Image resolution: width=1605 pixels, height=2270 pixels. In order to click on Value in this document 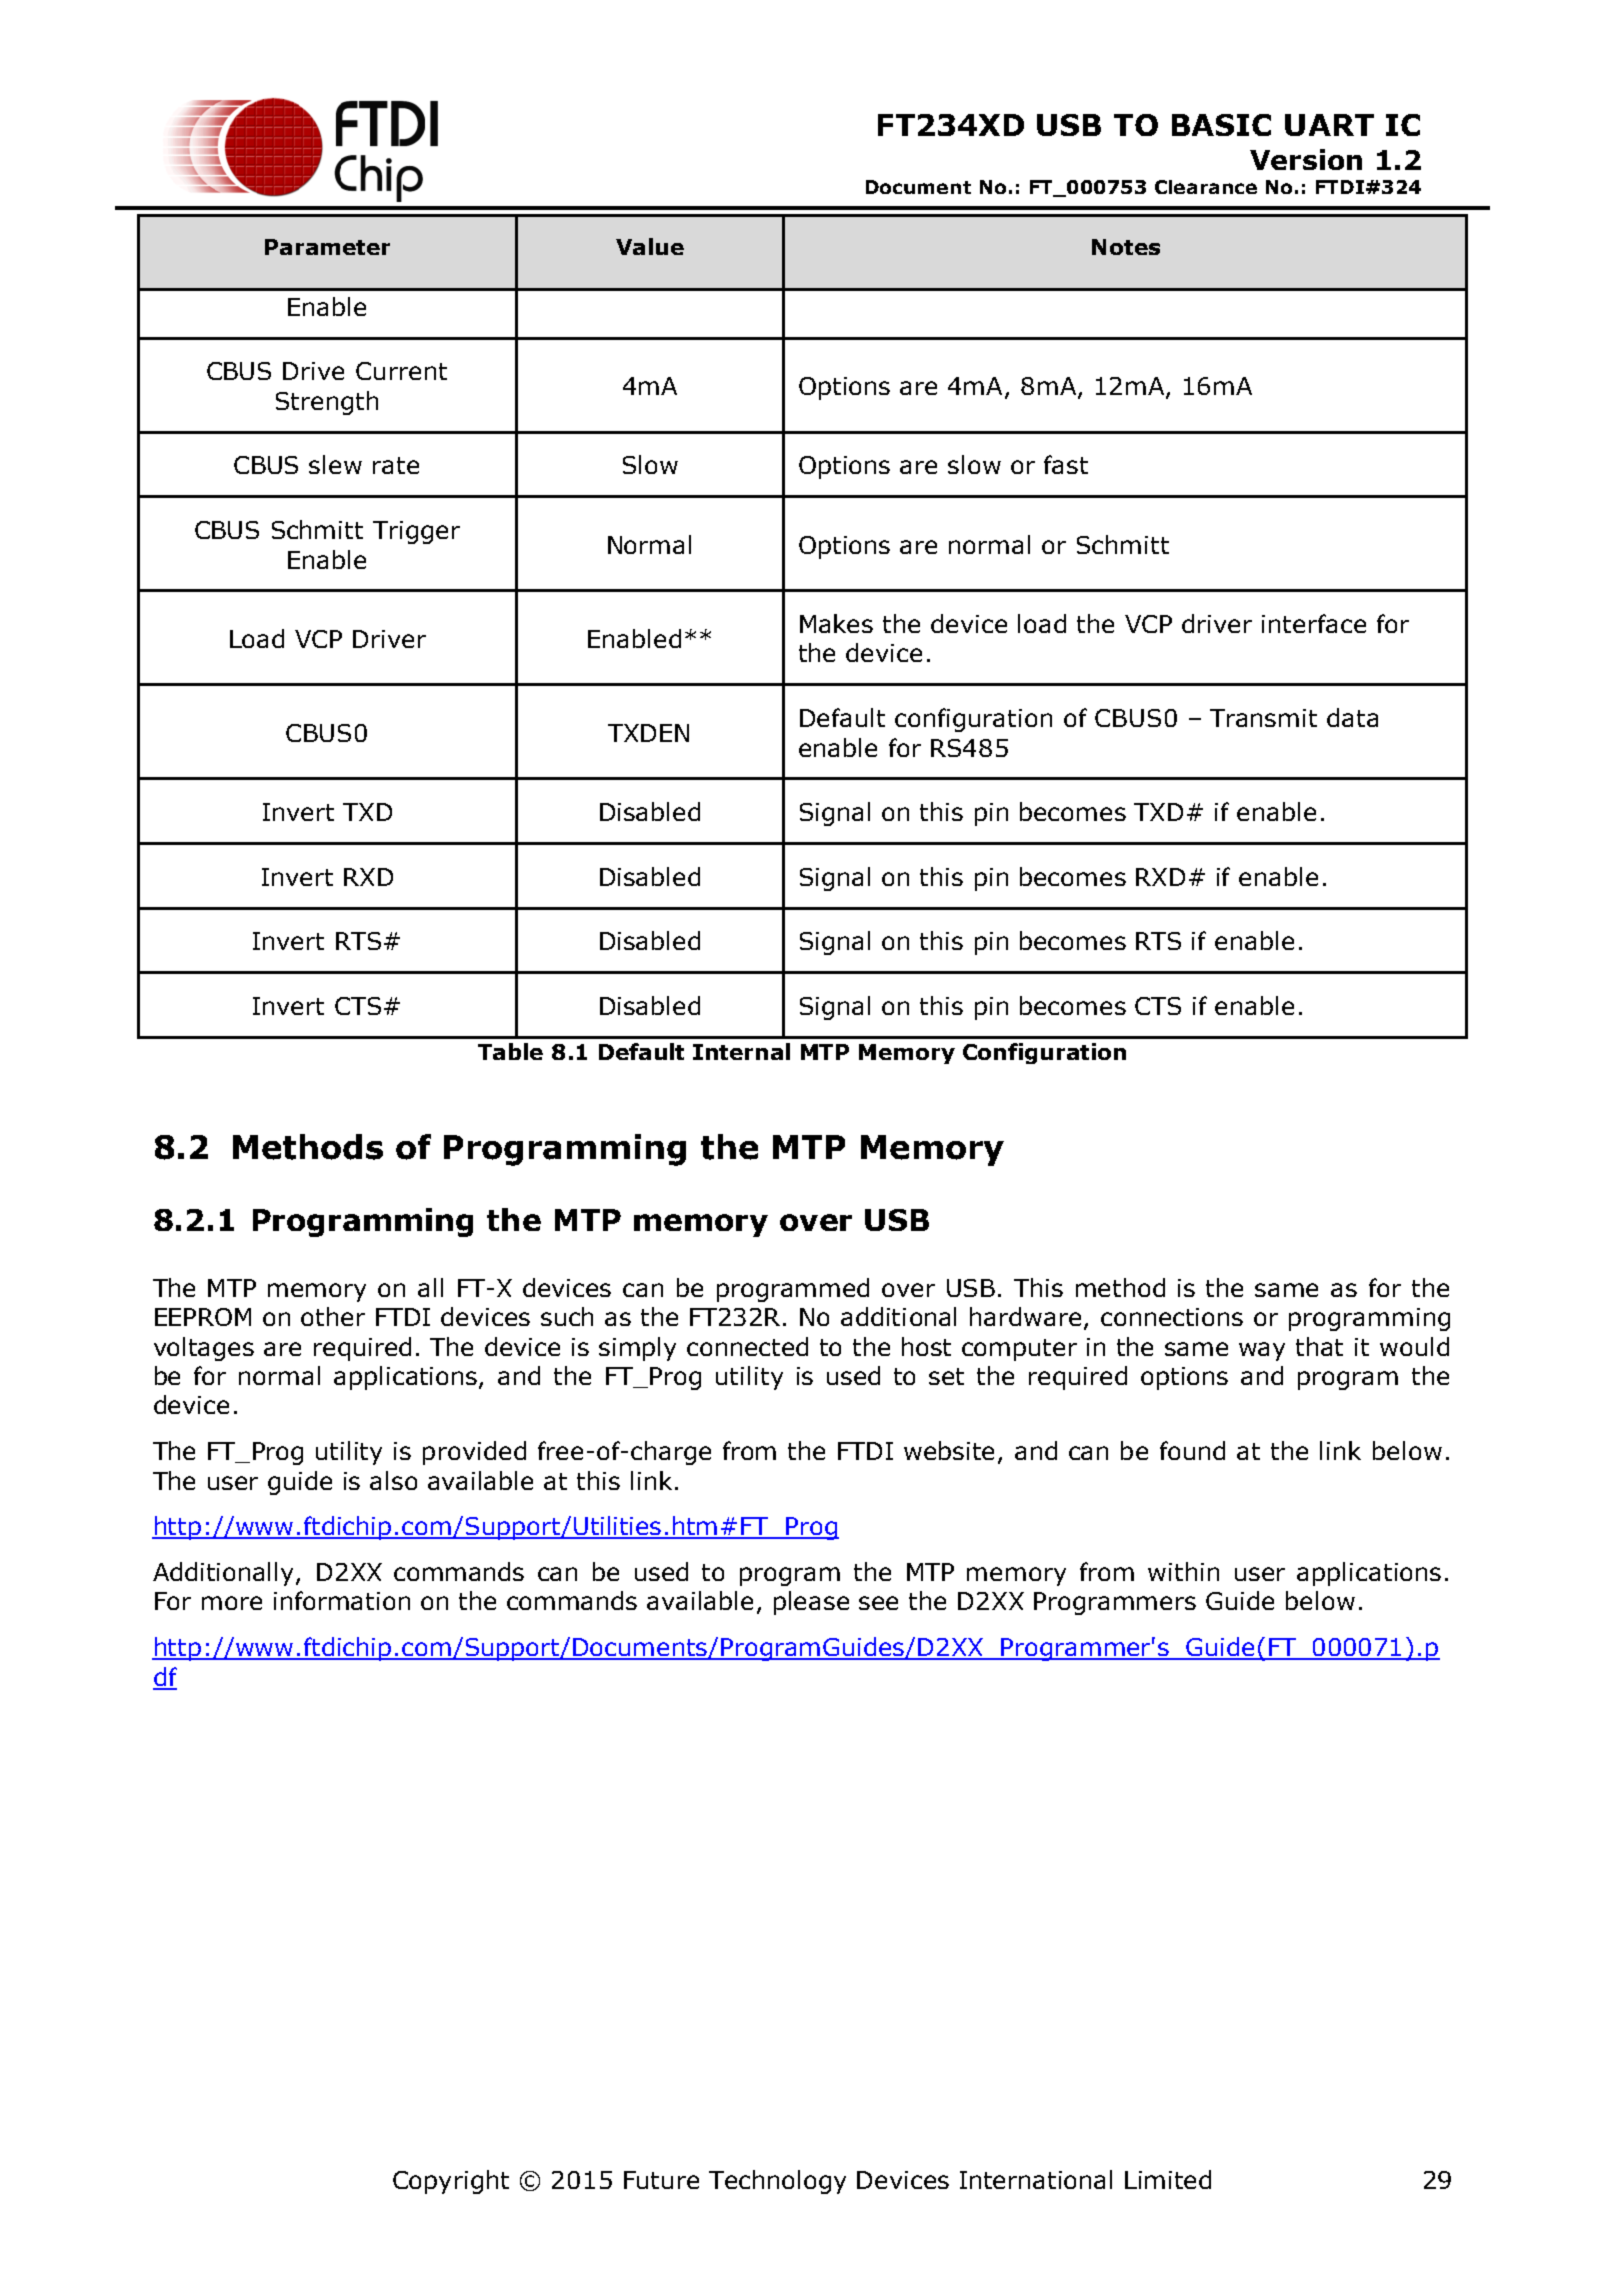, I will do `click(650, 246)`.
